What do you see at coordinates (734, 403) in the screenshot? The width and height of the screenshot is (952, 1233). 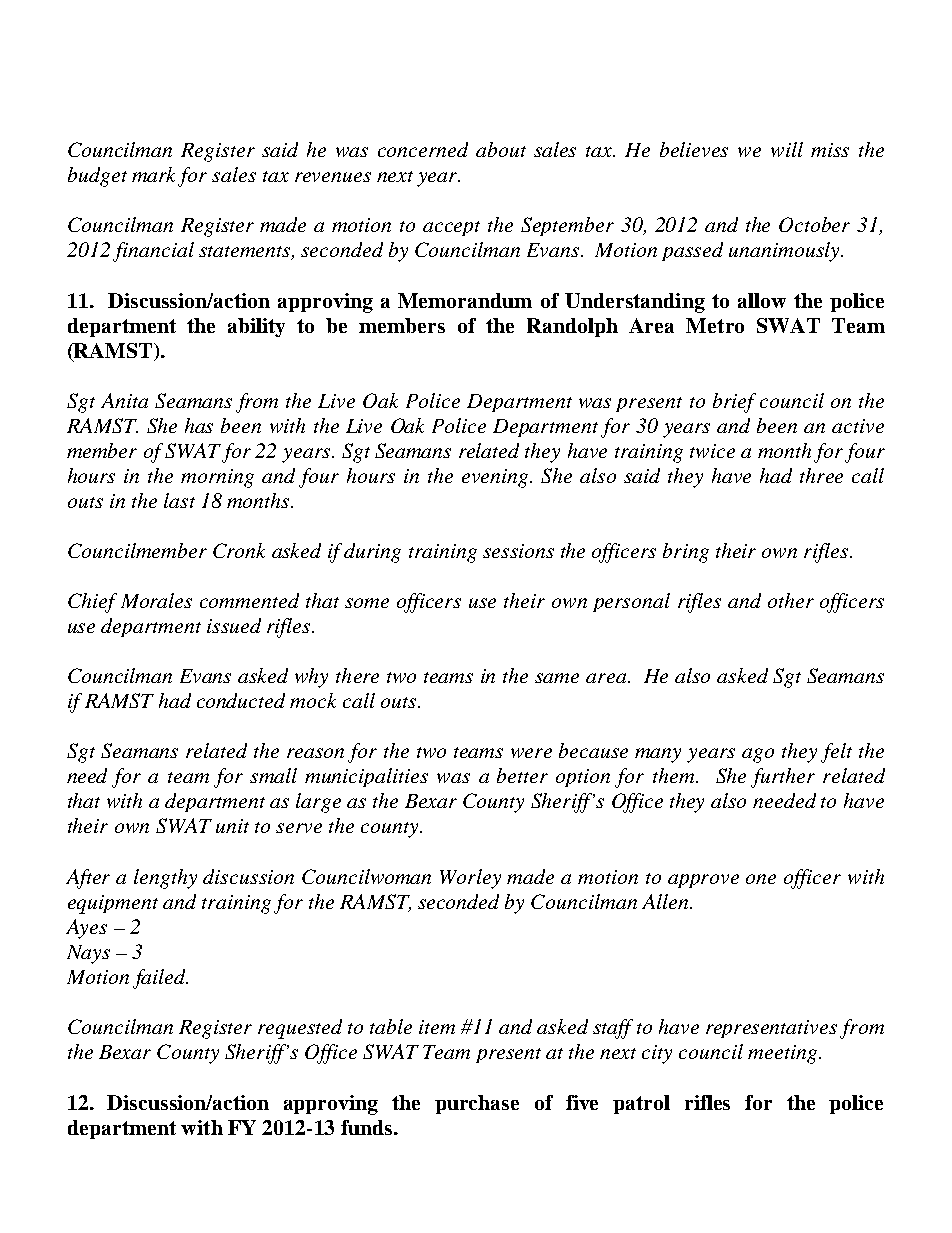 I see `brief` at bounding box center [734, 403].
